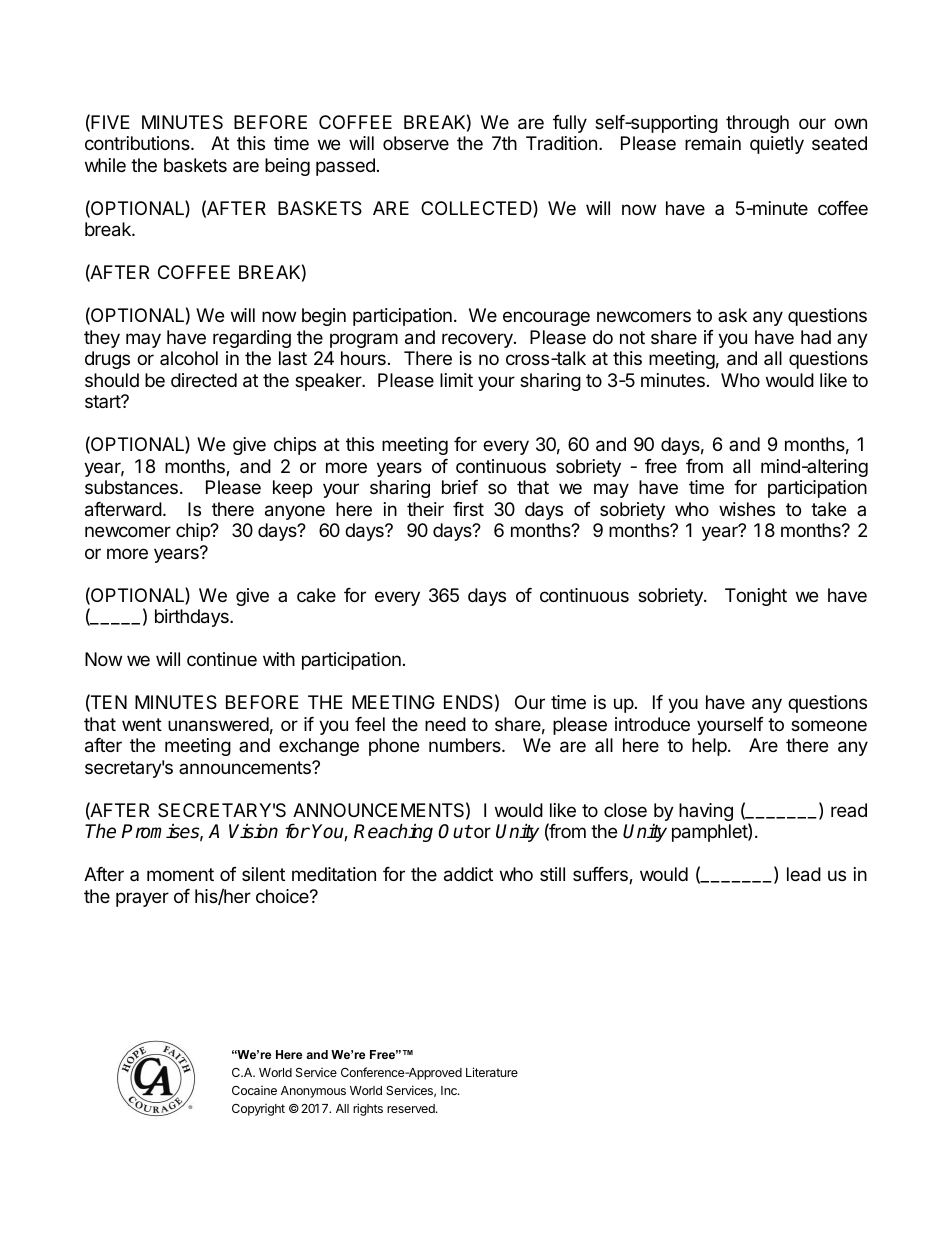 The height and width of the page is (1233, 952). What do you see at coordinates (131, 487) in the page?
I see `substances` at bounding box center [131, 487].
